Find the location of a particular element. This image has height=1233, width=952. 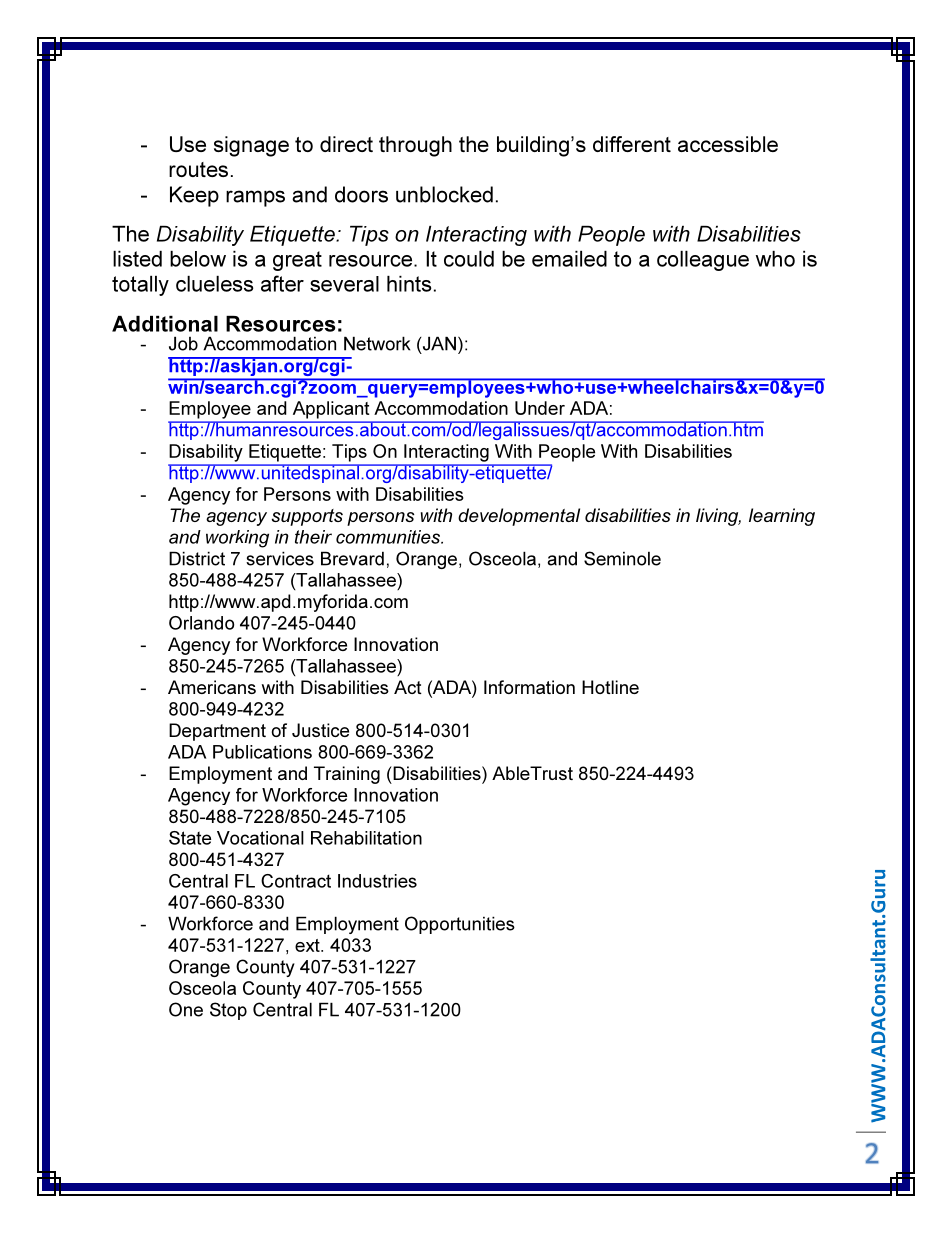

District is located at coordinates (197, 558).
